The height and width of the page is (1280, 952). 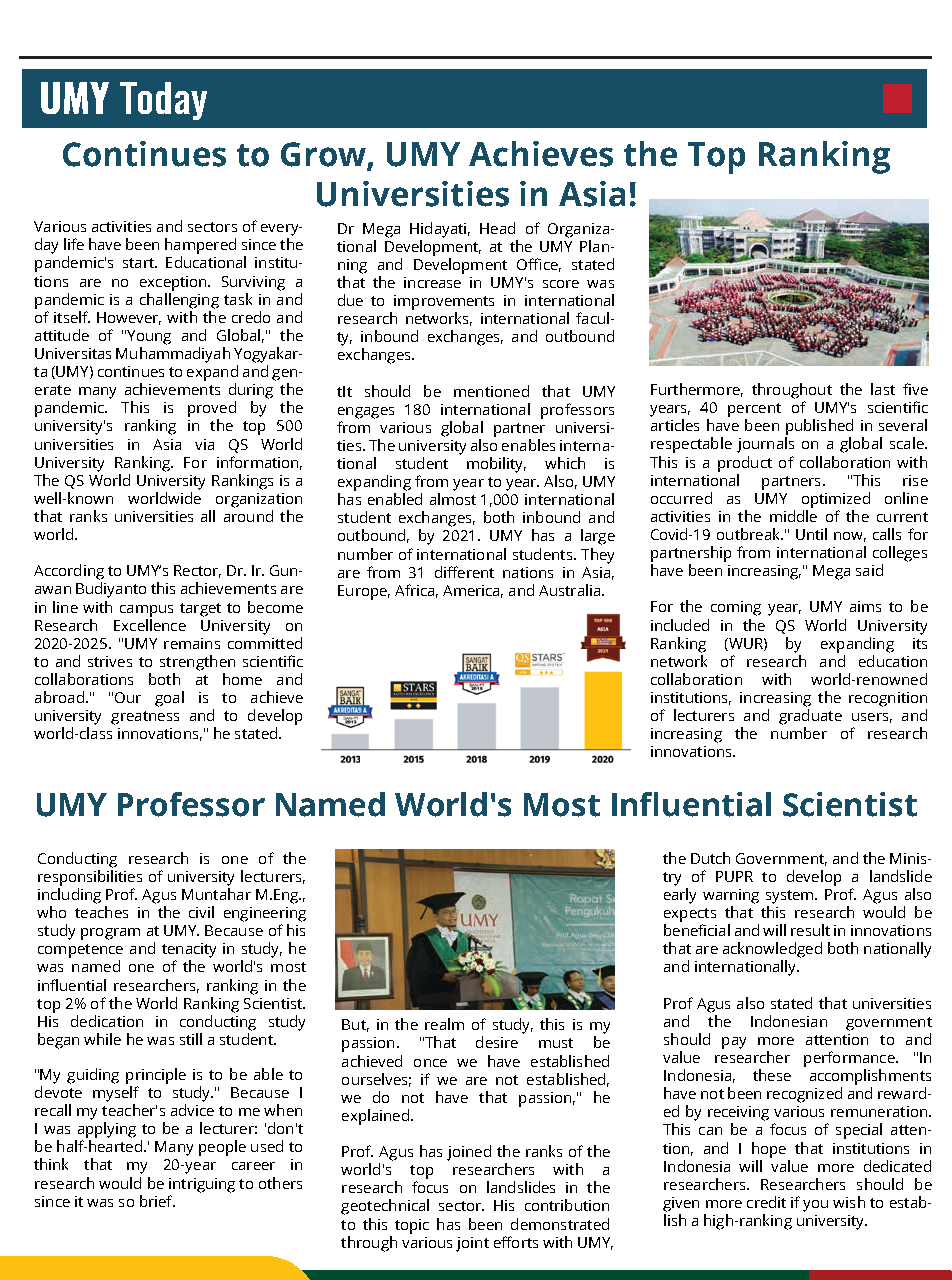 I want to click on mobility, so click(x=496, y=465).
